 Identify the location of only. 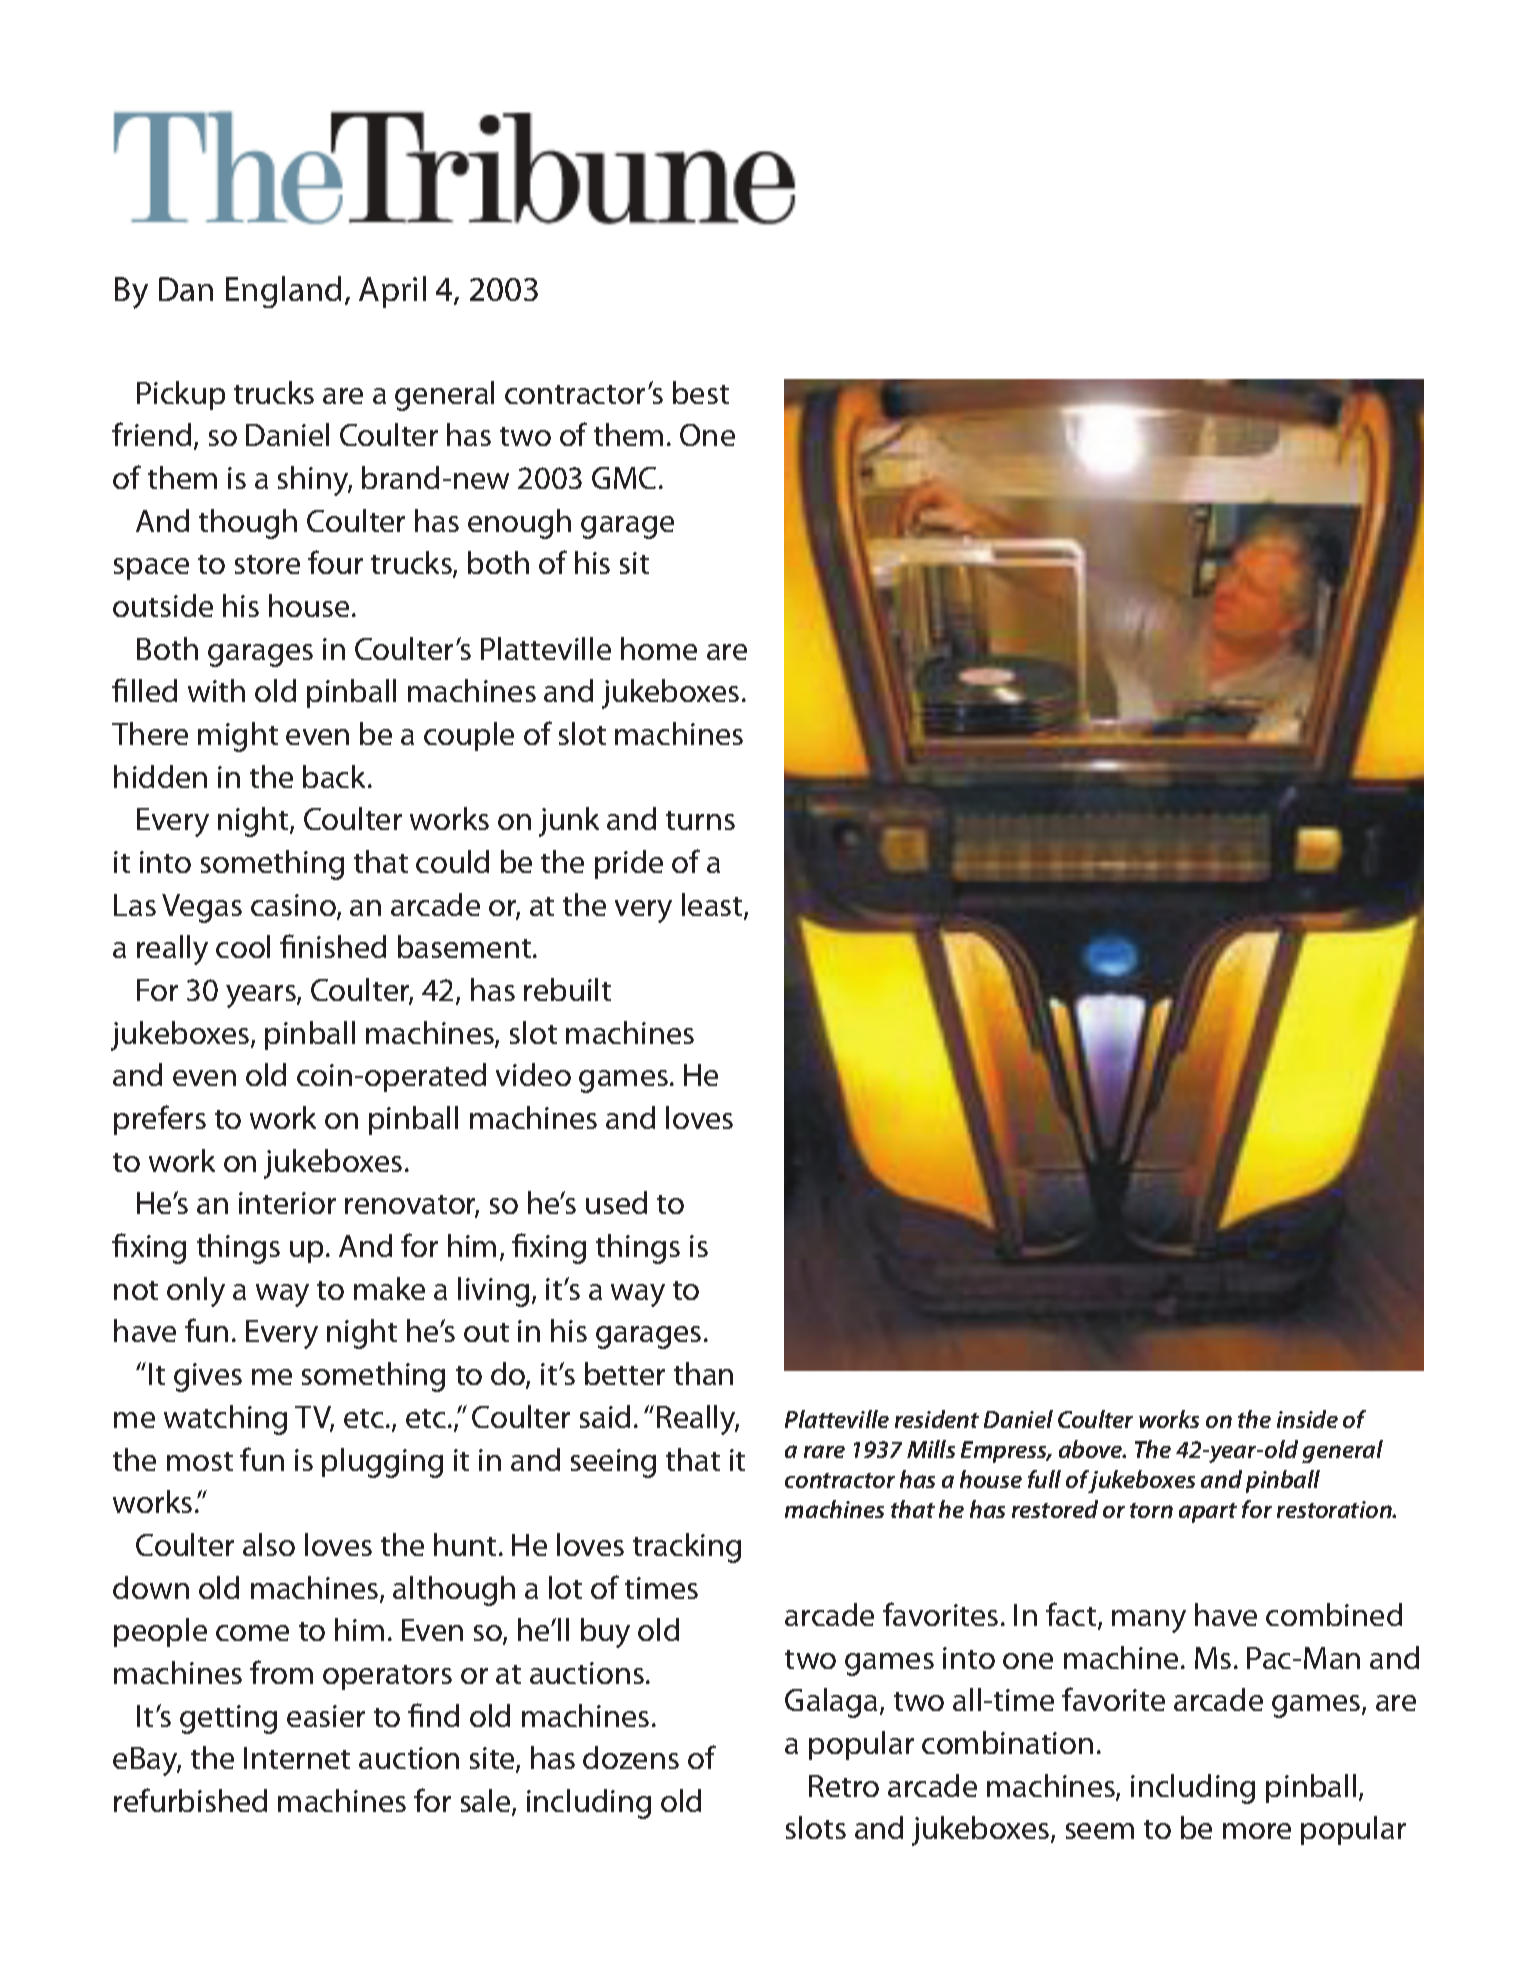
(196, 1292).
